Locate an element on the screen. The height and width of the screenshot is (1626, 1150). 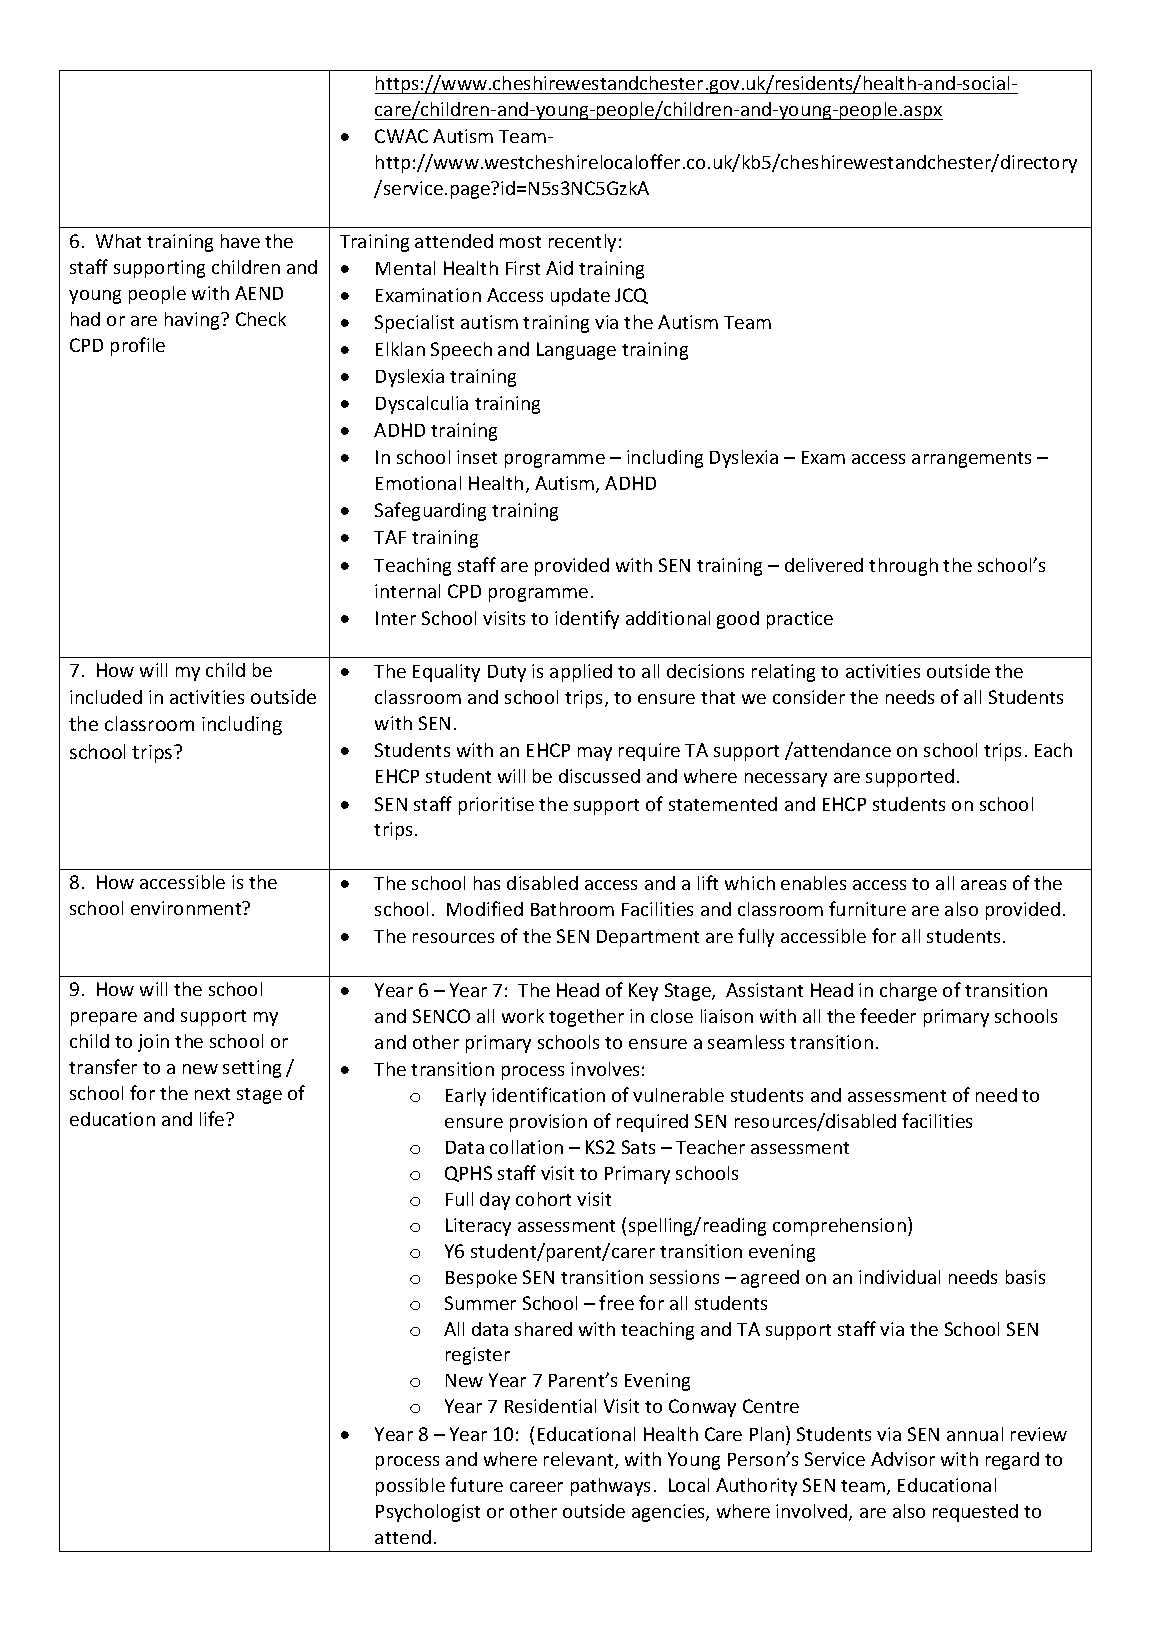
areas is located at coordinates (983, 885).
